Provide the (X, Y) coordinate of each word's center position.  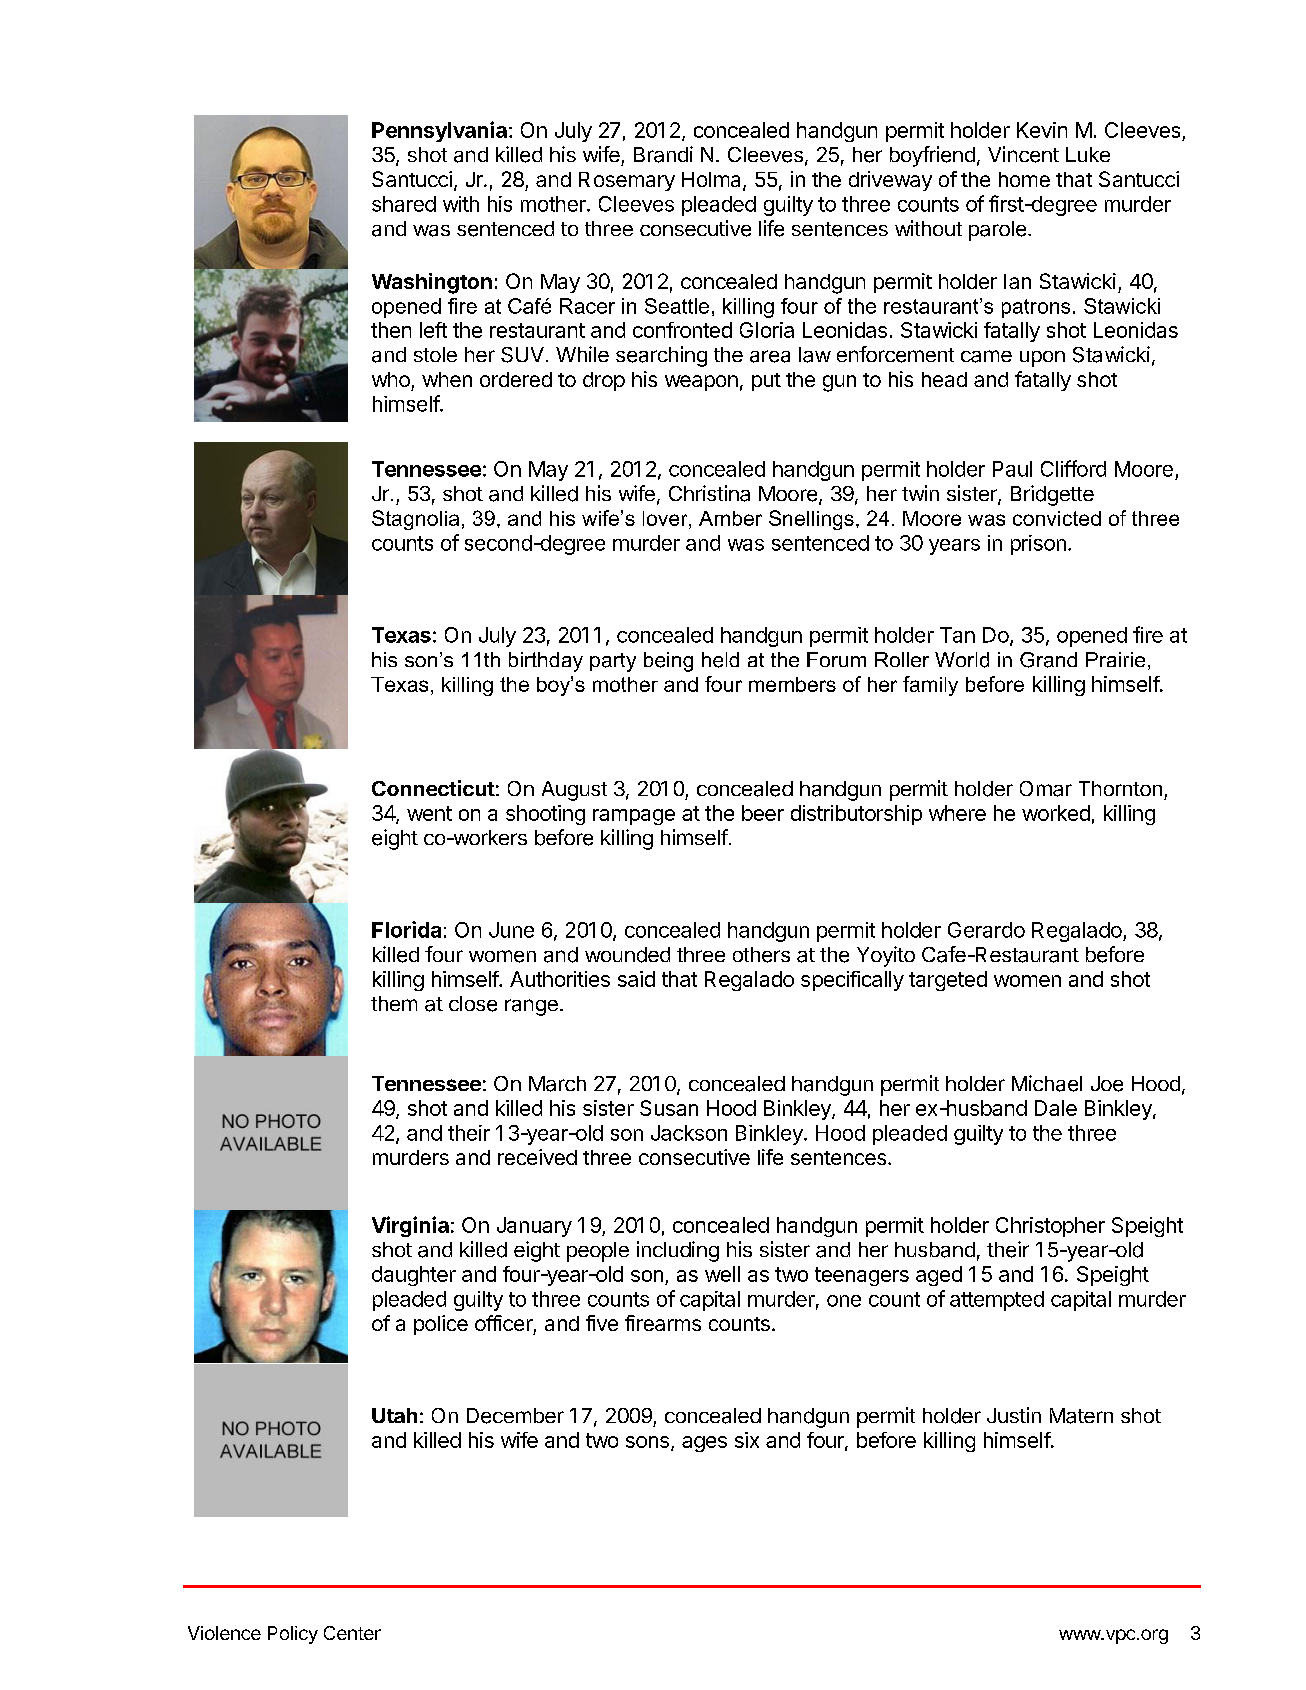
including (678, 1251)
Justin (1014, 1415)
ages (704, 1444)
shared (404, 204)
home (1024, 179)
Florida (406, 929)
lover (666, 520)
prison (1038, 545)
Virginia (410, 1226)
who (391, 379)
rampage (634, 817)
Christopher (1050, 1227)
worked (1056, 813)
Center (352, 1633)
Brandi (663, 154)
